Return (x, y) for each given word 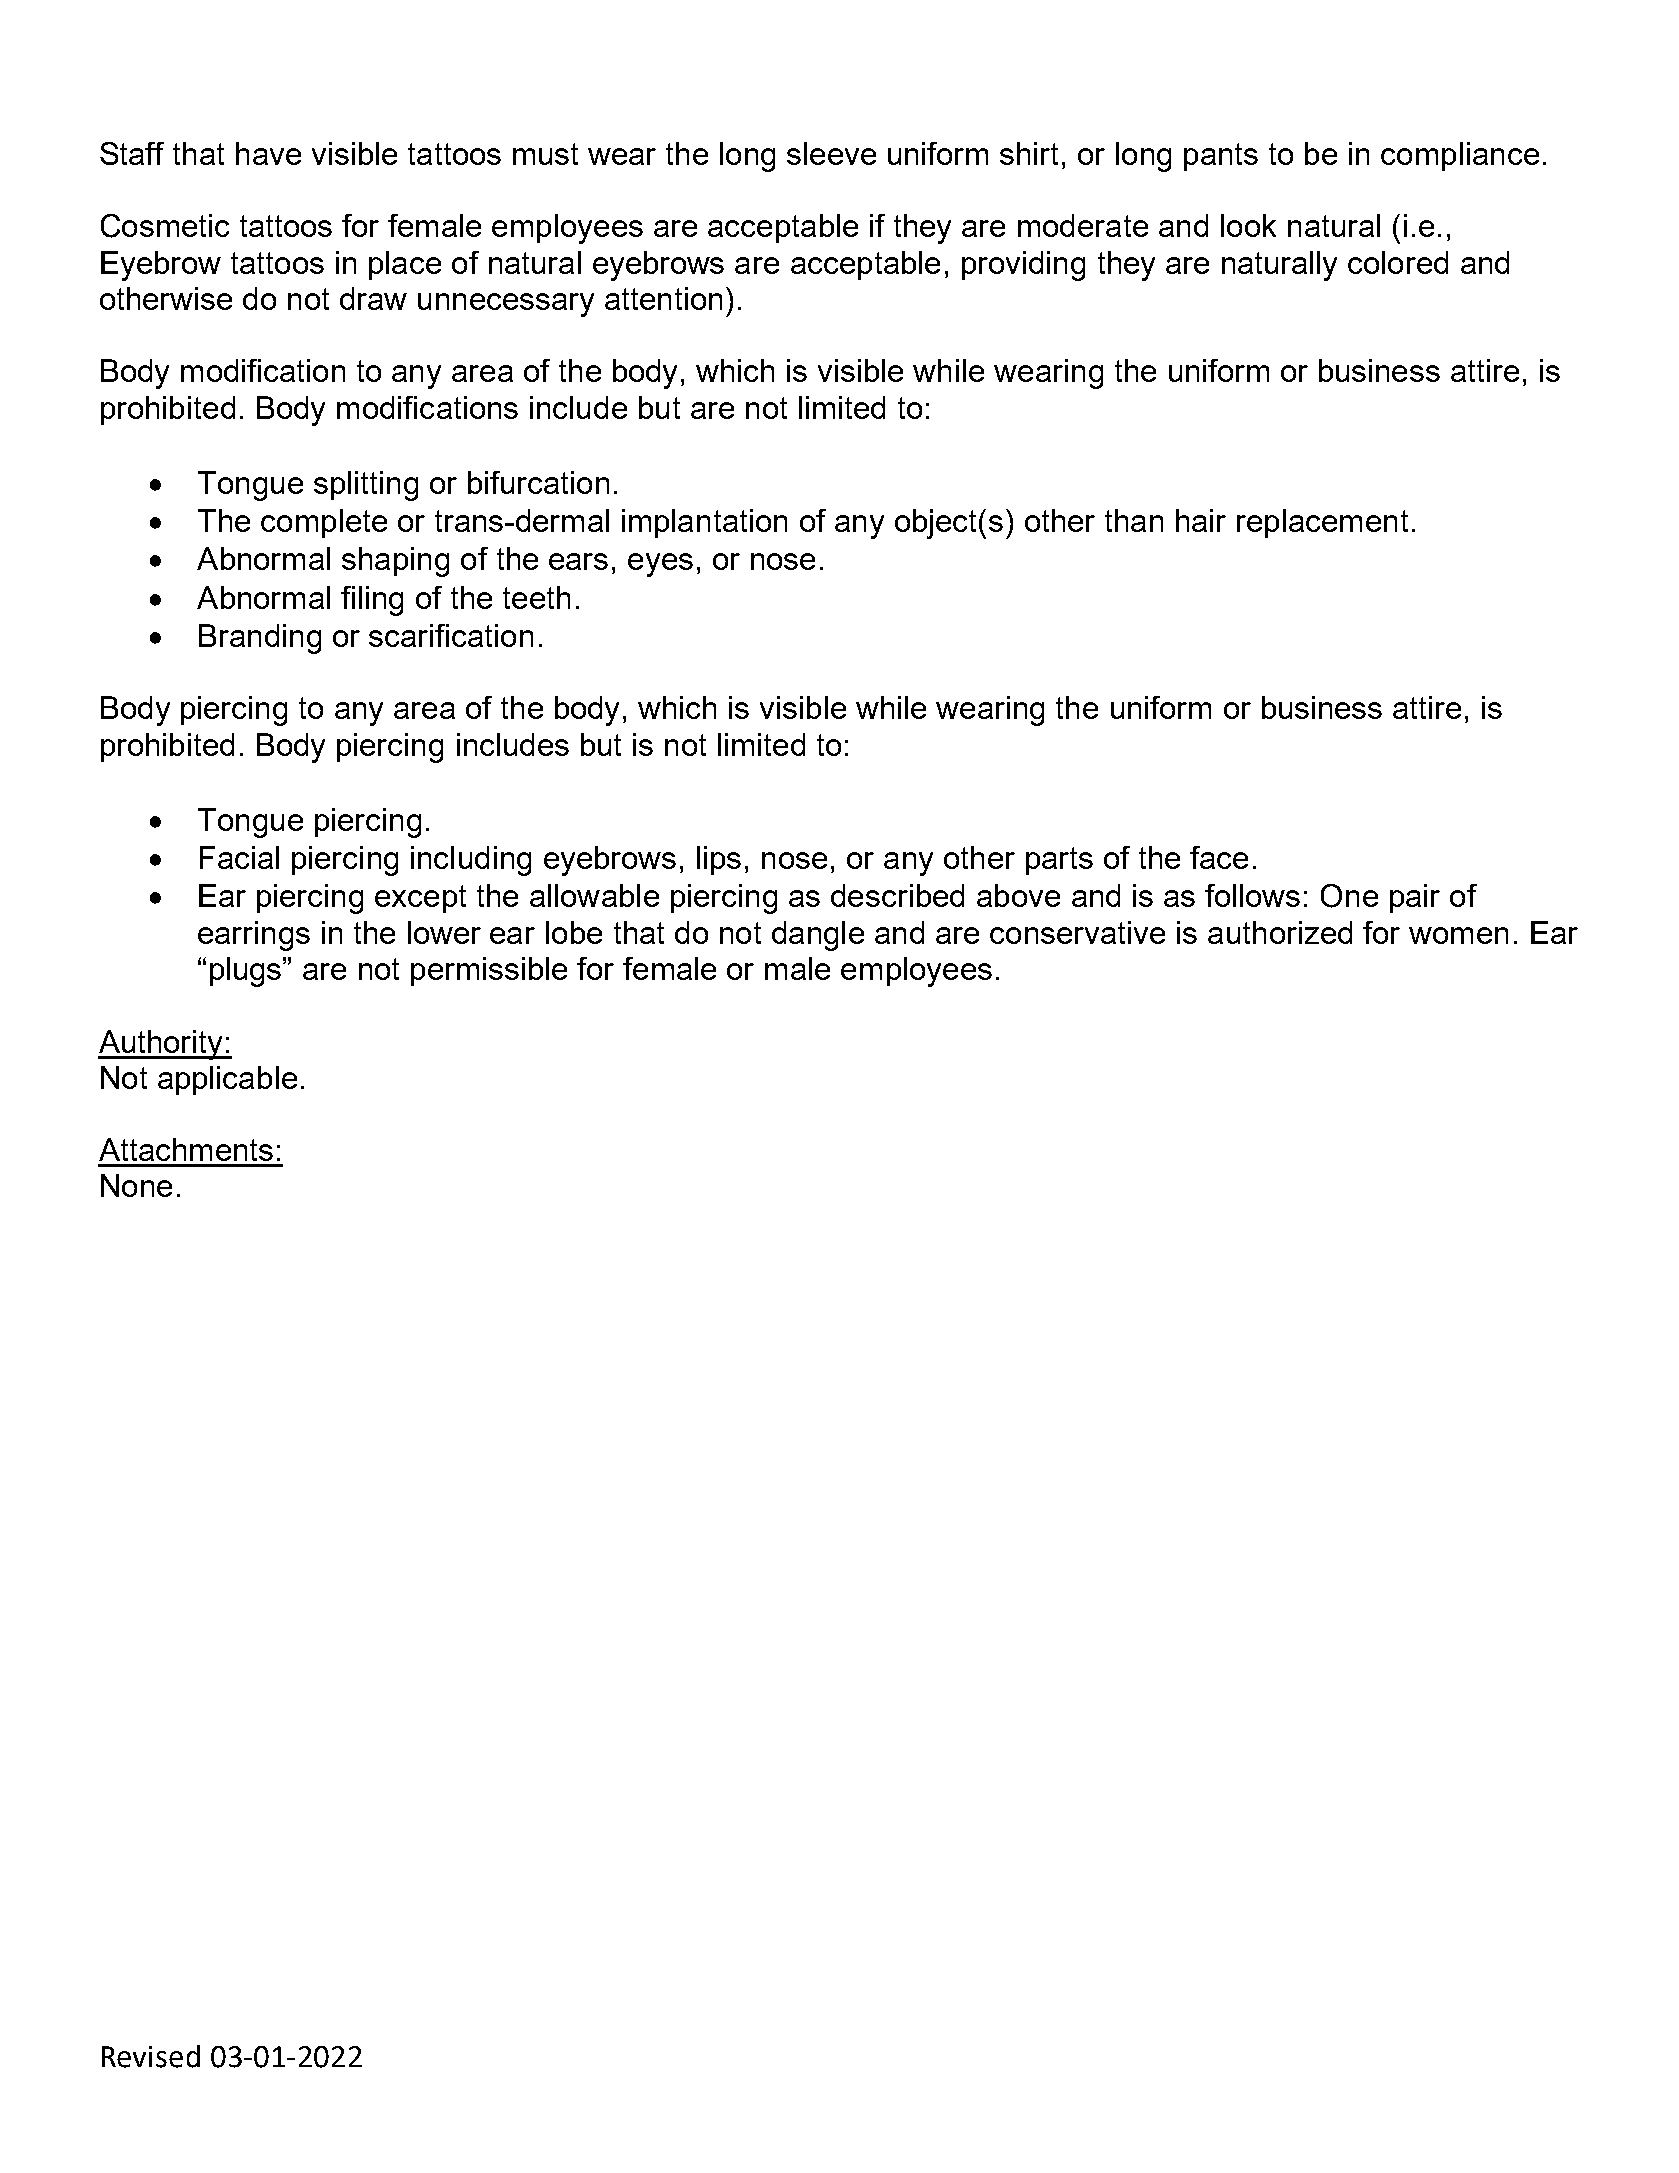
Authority (161, 1045)
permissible (489, 971)
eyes (660, 565)
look (1248, 225)
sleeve (831, 153)
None (136, 1185)
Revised (151, 2056)
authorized (1280, 932)
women (1458, 935)
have (268, 153)
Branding (260, 639)
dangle (818, 936)
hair (1201, 520)
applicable (227, 1080)
